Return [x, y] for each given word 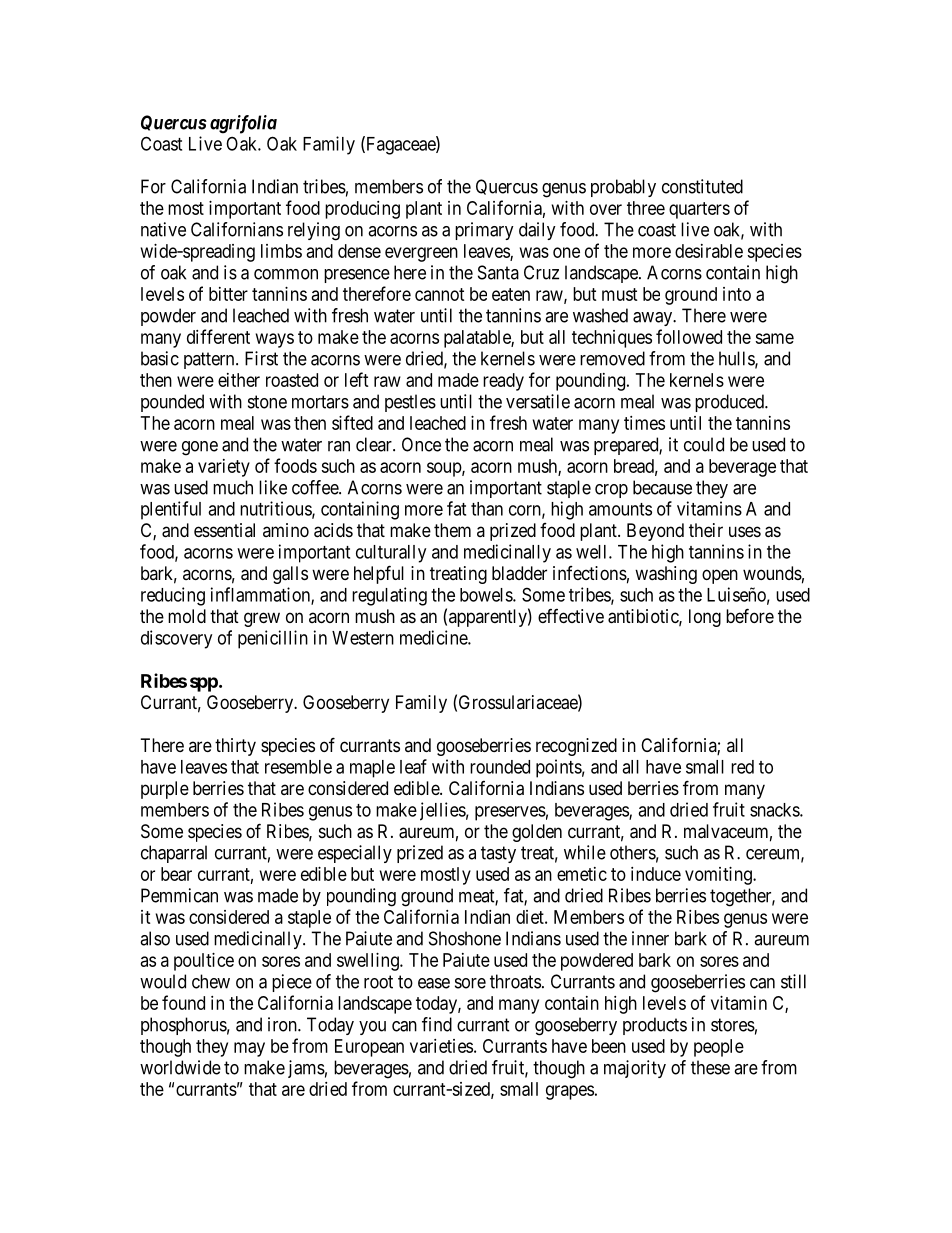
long [705, 618]
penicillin [273, 639]
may [249, 1049]
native [163, 229]
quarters [699, 210]
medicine [434, 637]
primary [484, 231]
